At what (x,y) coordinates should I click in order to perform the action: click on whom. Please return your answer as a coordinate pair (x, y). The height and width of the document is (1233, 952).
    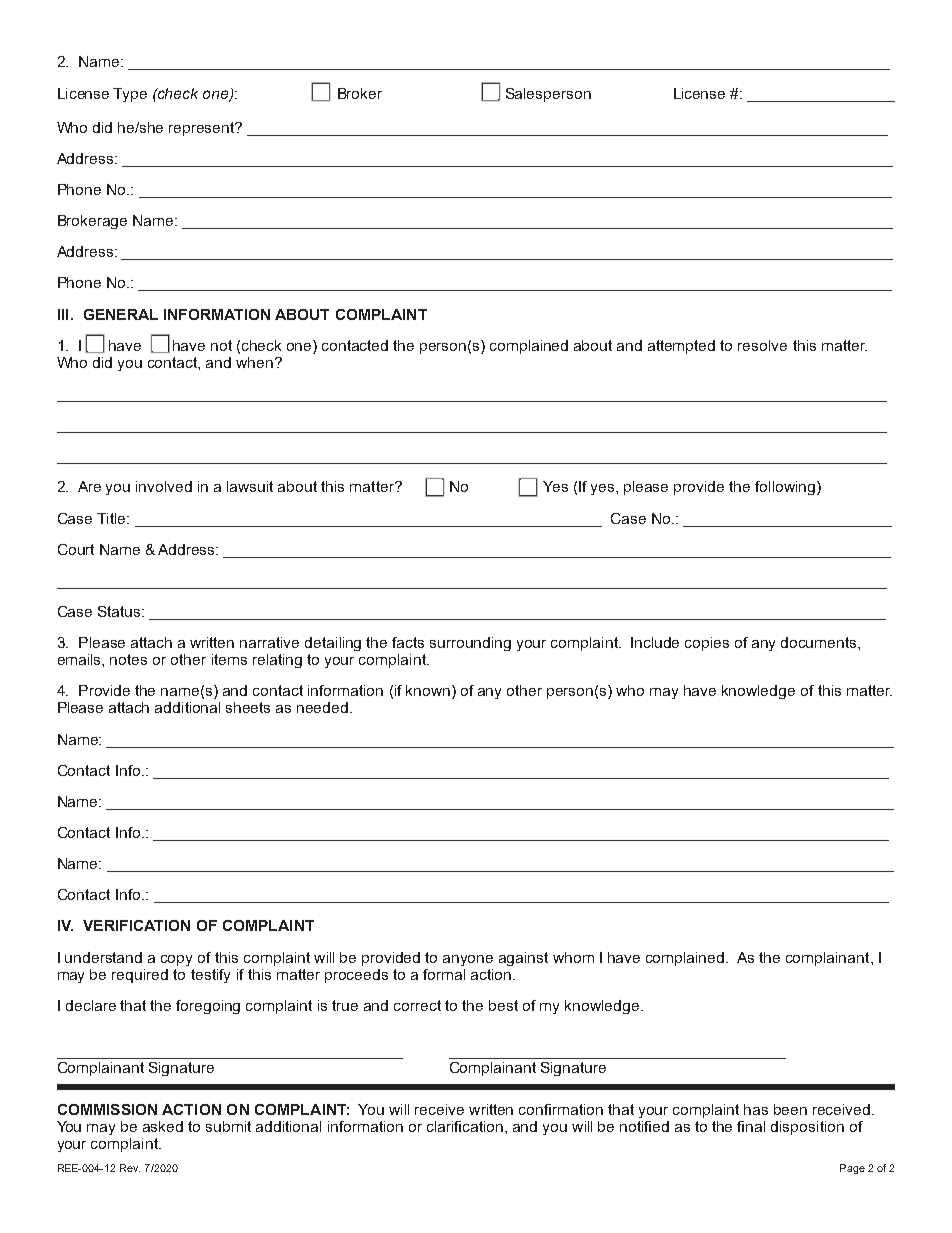
    Looking at the image, I should click on (573, 957).
